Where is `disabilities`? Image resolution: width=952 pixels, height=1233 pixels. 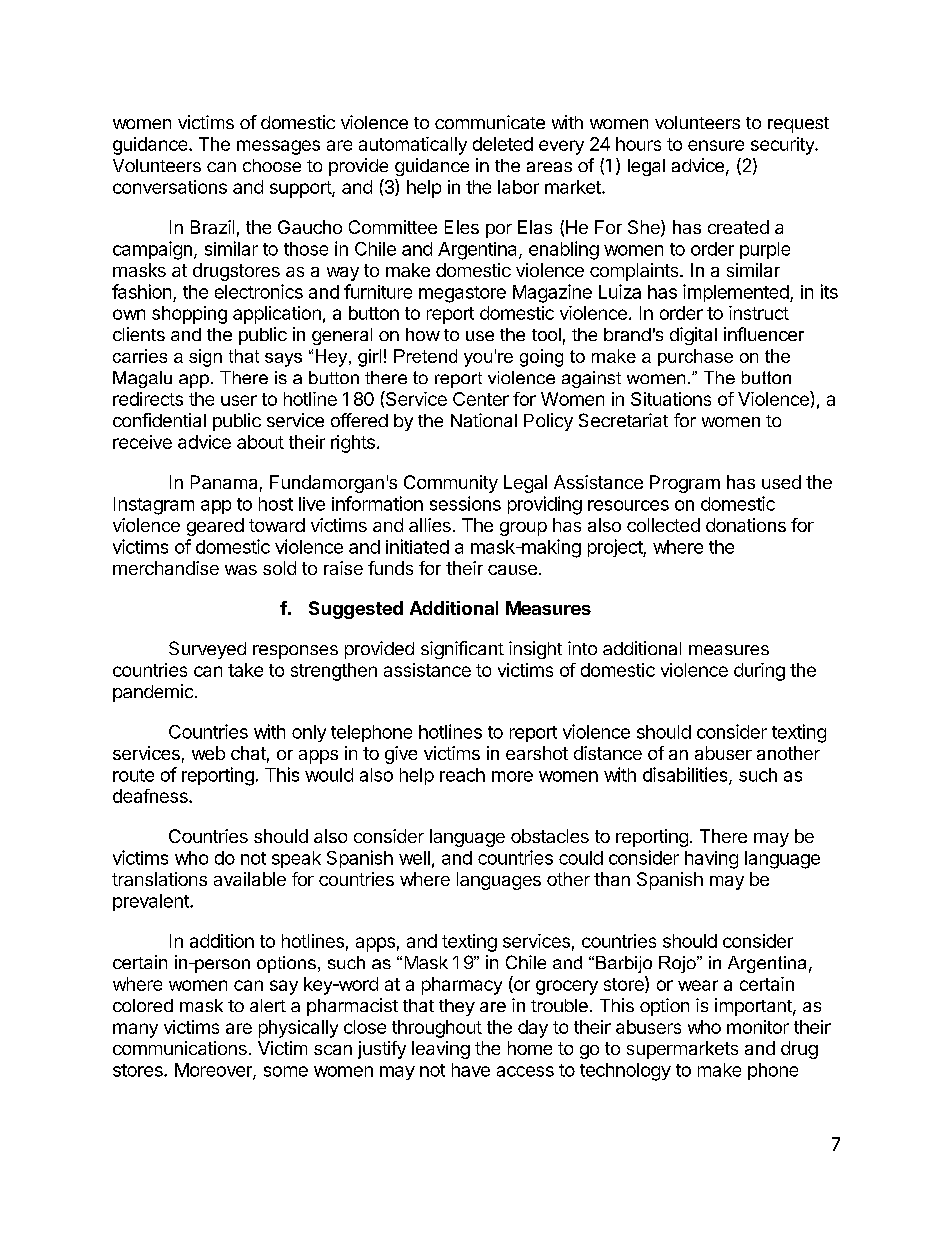 disabilities is located at coordinates (686, 775).
